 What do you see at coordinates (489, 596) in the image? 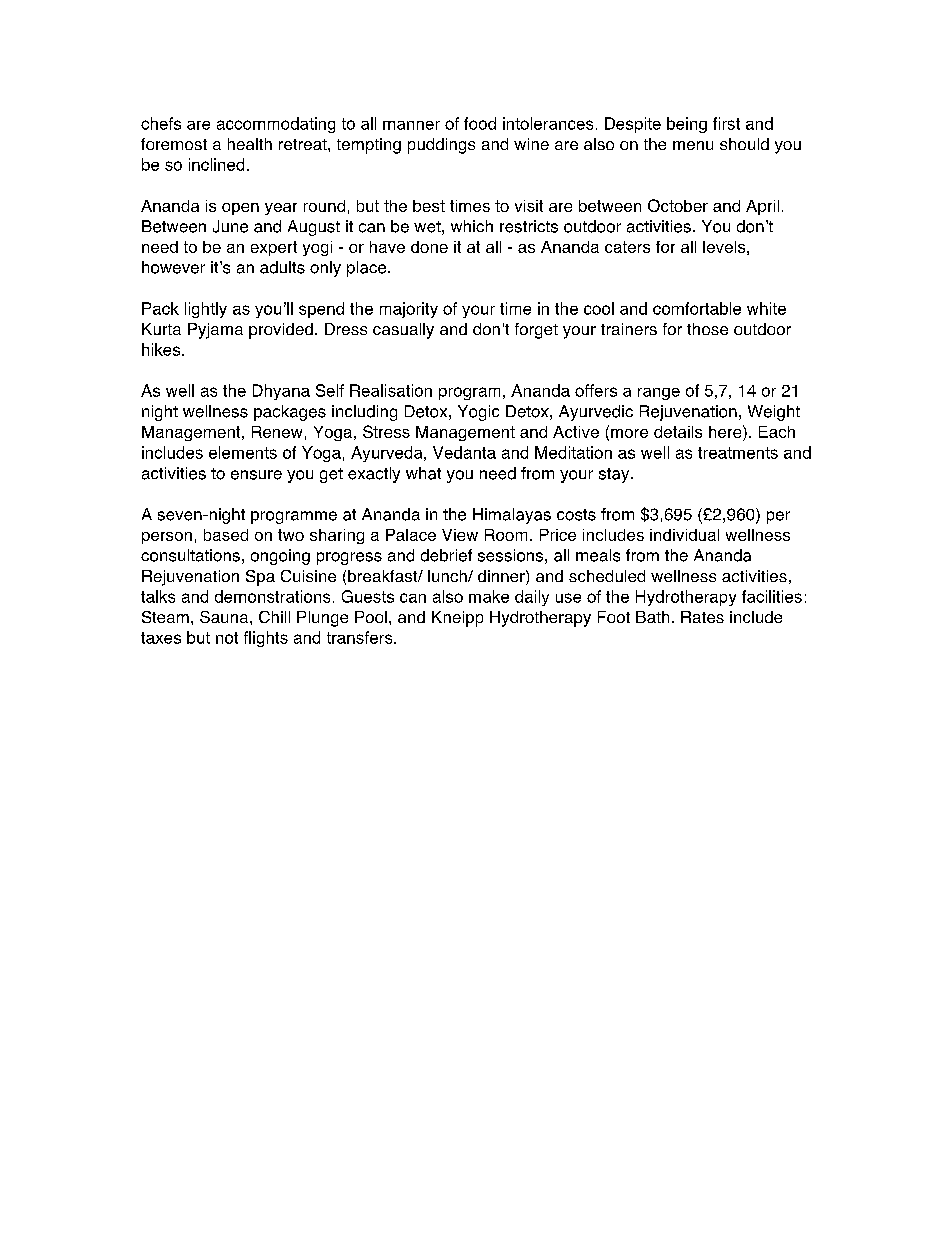
I see `make` at bounding box center [489, 596].
